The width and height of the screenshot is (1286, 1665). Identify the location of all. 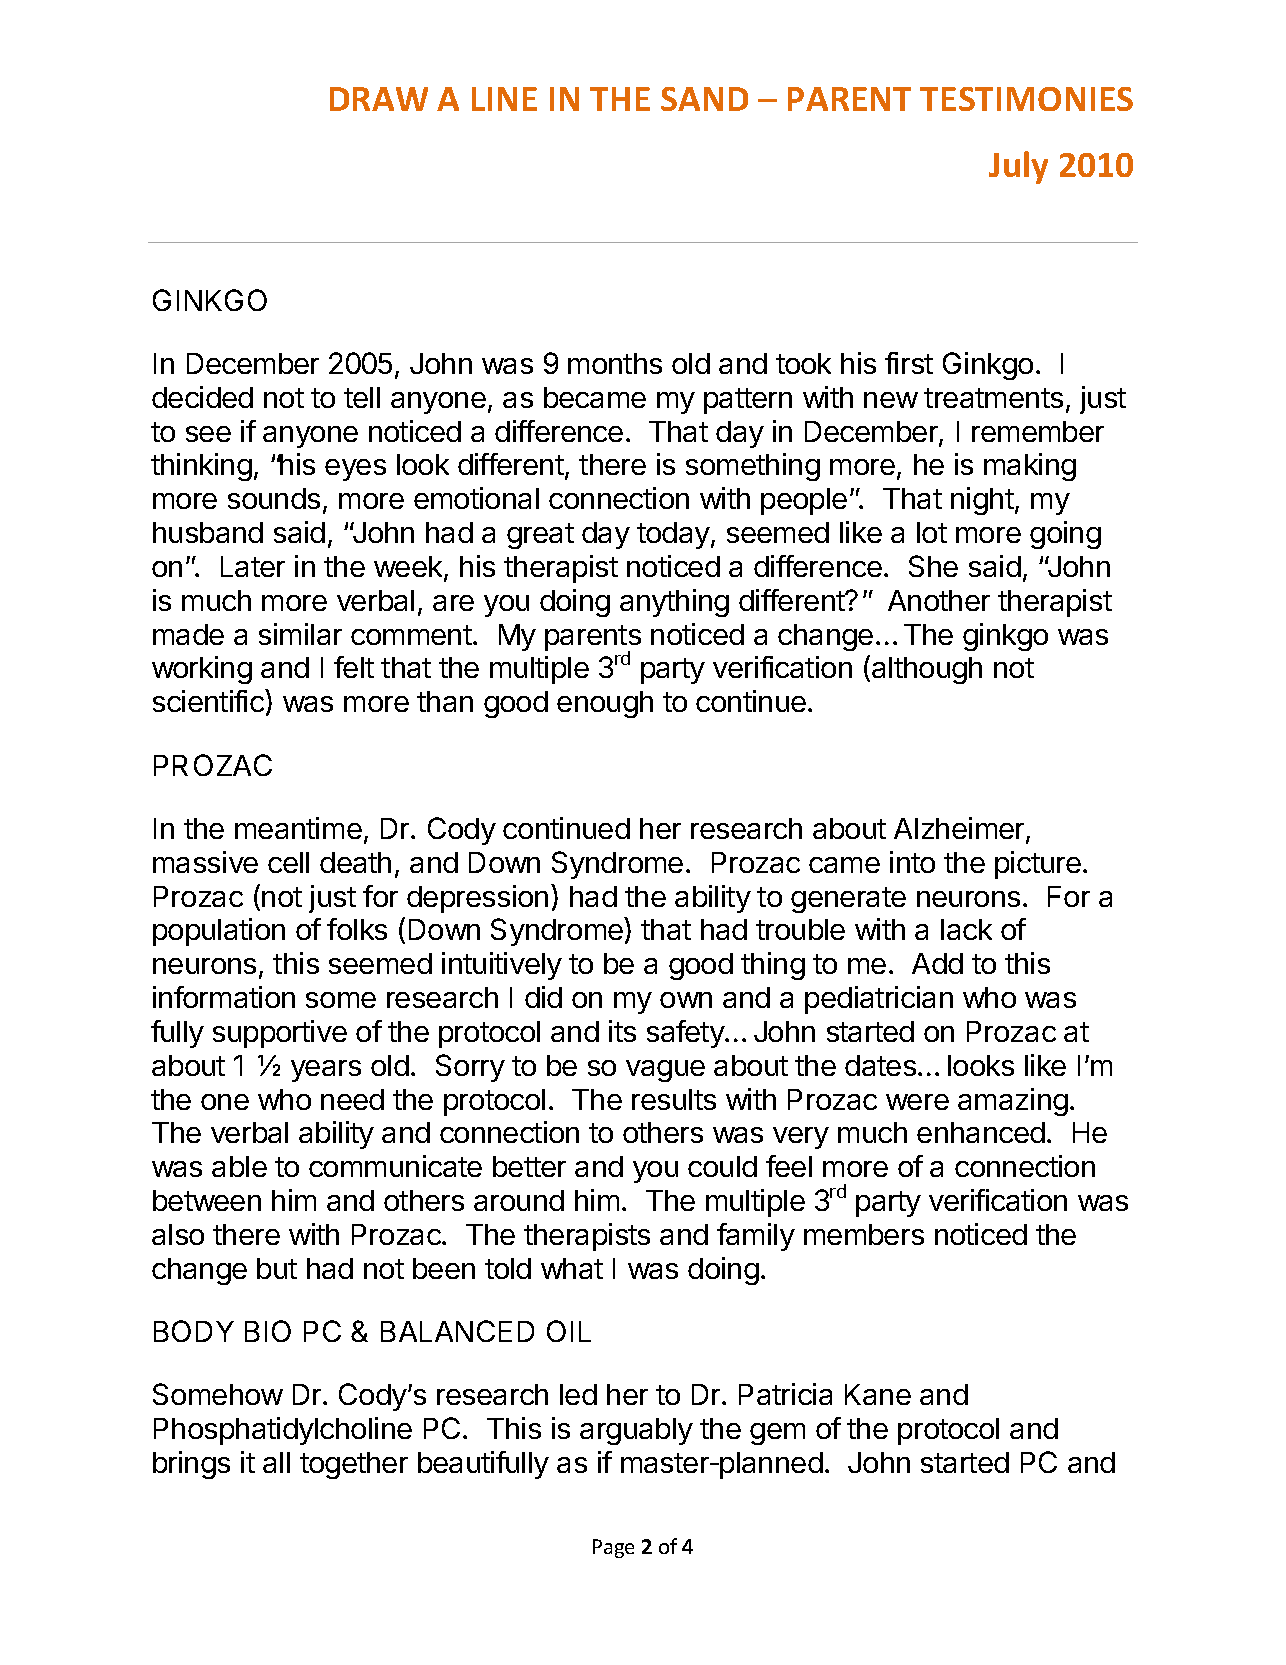
(276, 1462).
